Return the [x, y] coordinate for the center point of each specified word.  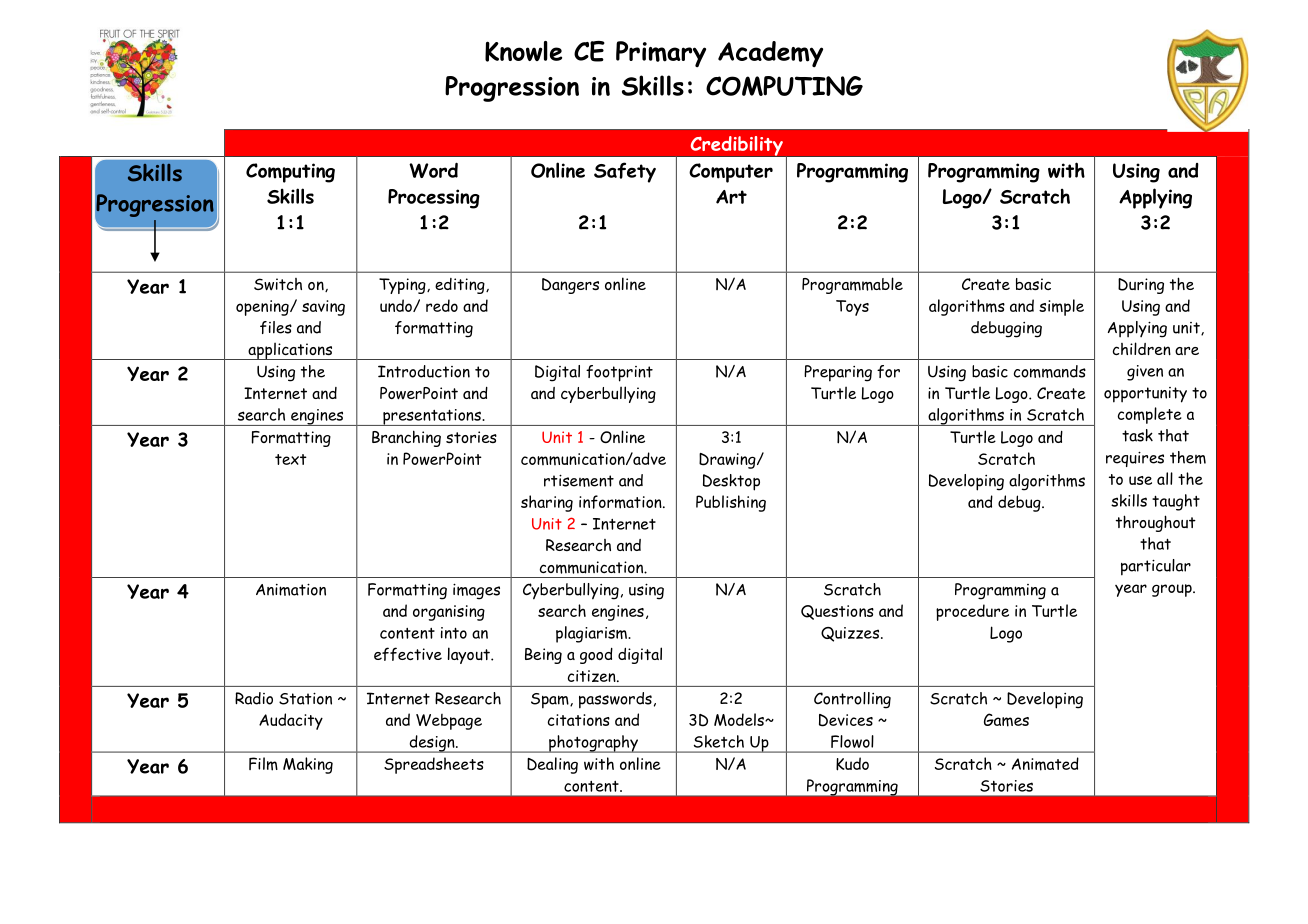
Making [308, 765]
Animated [1045, 764]
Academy [770, 54]
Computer [731, 173]
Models [740, 719]
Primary [661, 54]
